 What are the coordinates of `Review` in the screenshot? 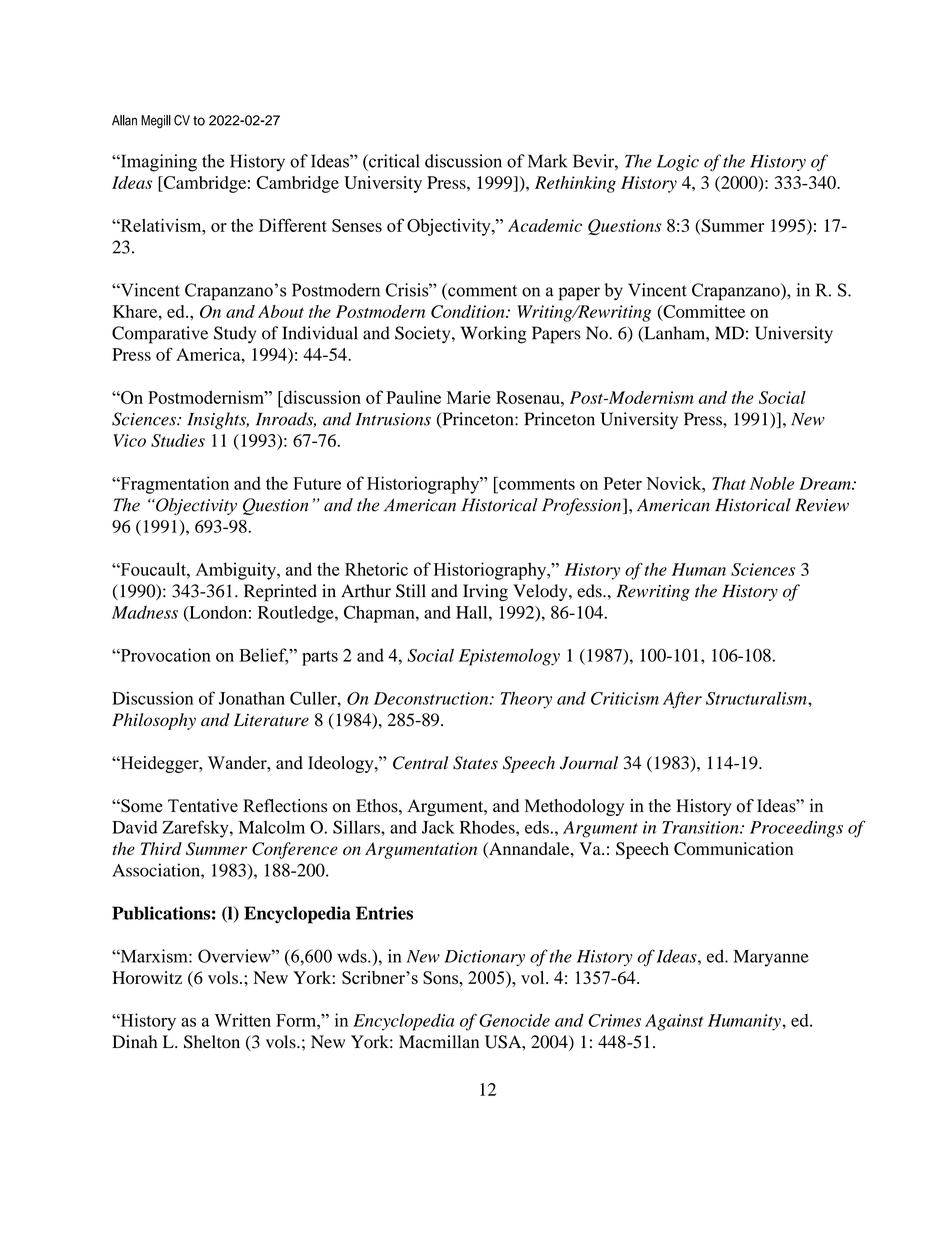 It's located at (822, 505).
